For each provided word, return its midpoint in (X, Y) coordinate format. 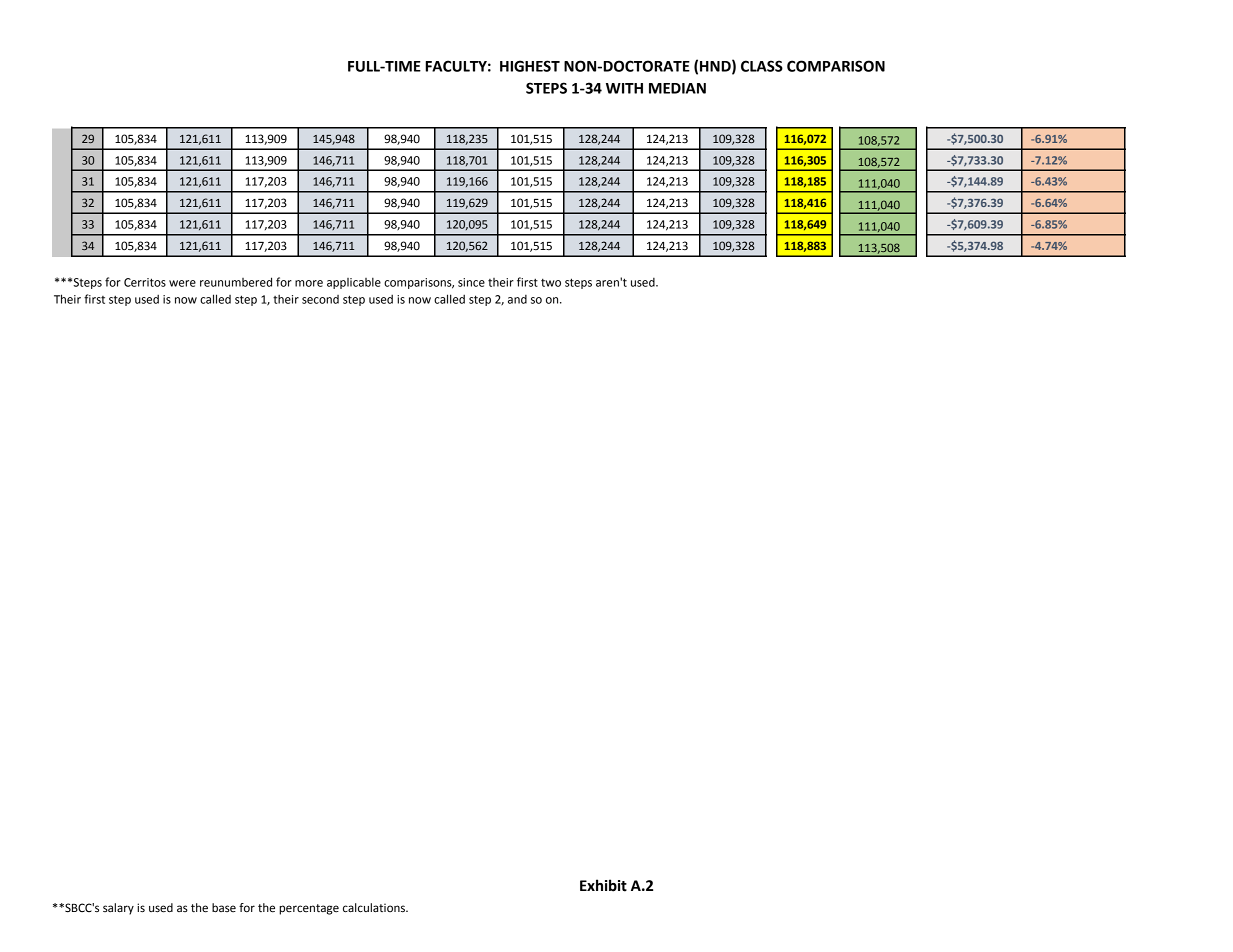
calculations (375, 908)
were (182, 283)
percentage (309, 909)
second (320, 299)
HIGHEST (530, 66)
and (517, 299)
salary (118, 909)
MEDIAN (677, 88)
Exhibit (603, 885)
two (551, 282)
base (224, 908)
